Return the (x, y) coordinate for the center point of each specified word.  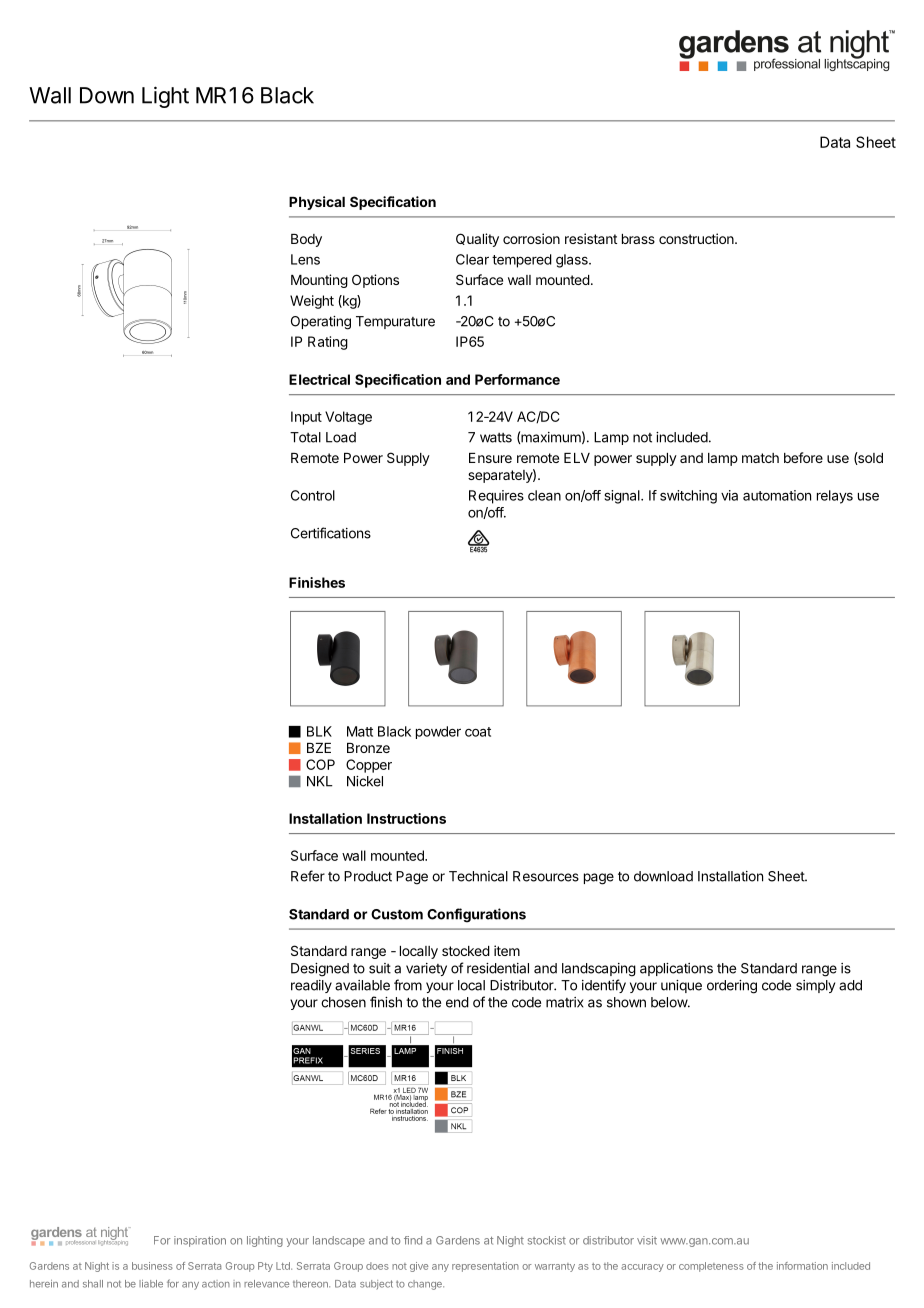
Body (306, 240)
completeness (711, 1267)
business (152, 1266)
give (419, 1267)
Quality (477, 240)
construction (697, 238)
